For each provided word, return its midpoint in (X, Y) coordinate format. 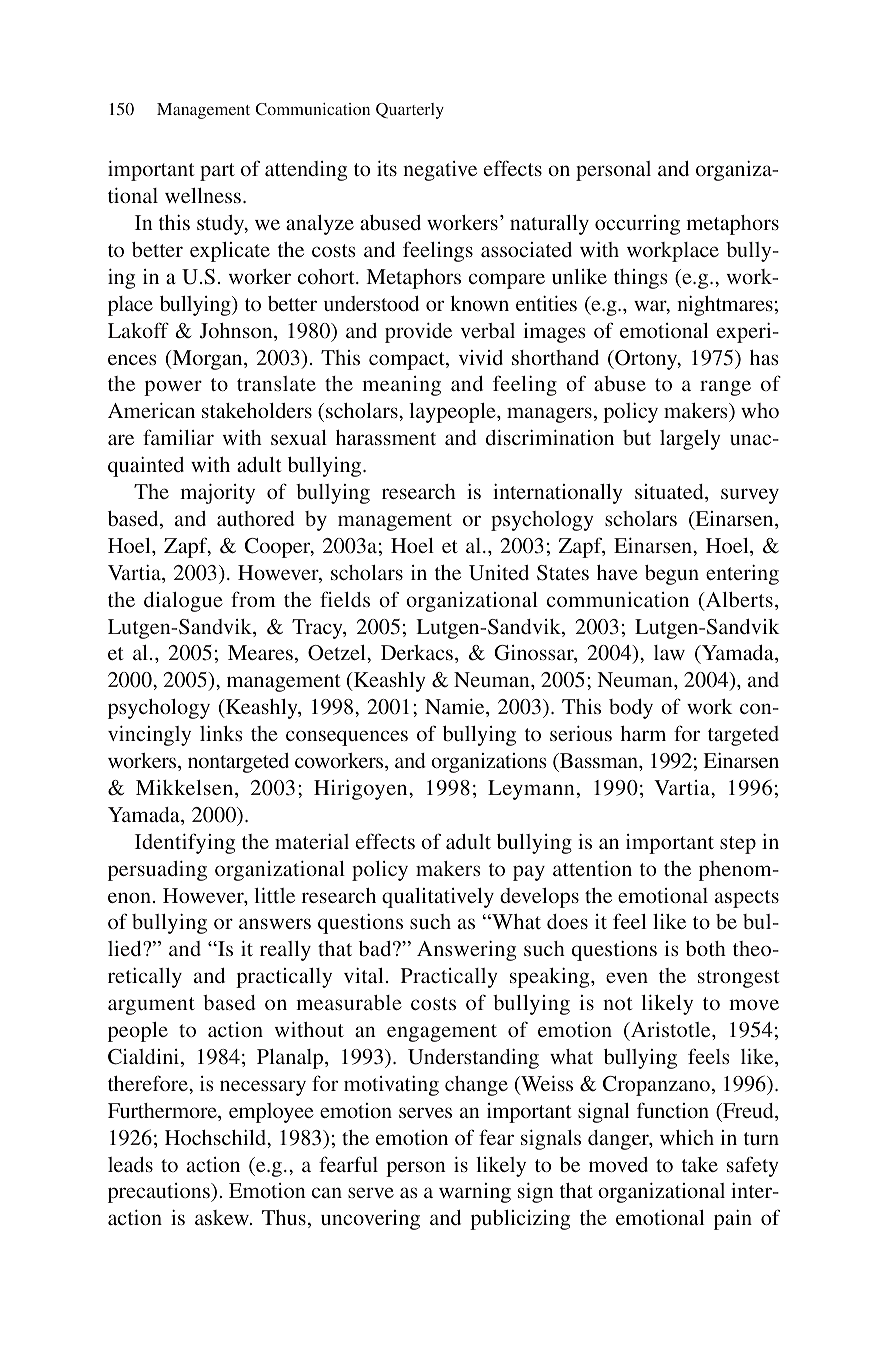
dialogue (183, 602)
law (669, 652)
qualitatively (438, 898)
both (706, 948)
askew (223, 1217)
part (217, 172)
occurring (637, 225)
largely (690, 440)
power (173, 388)
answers (275, 923)
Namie (456, 708)
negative (440, 171)
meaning (401, 386)
